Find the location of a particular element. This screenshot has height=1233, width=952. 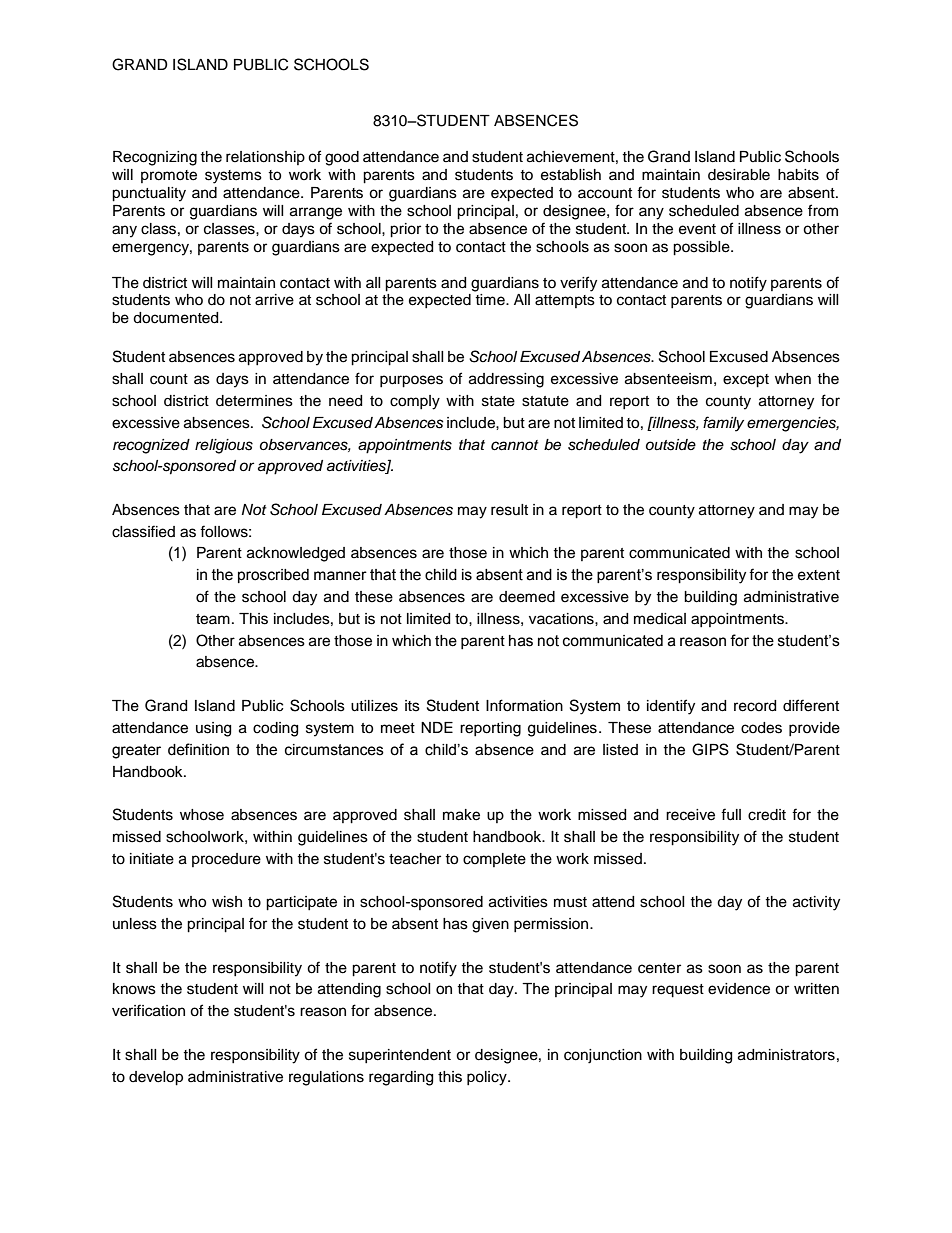

establish is located at coordinates (571, 175).
